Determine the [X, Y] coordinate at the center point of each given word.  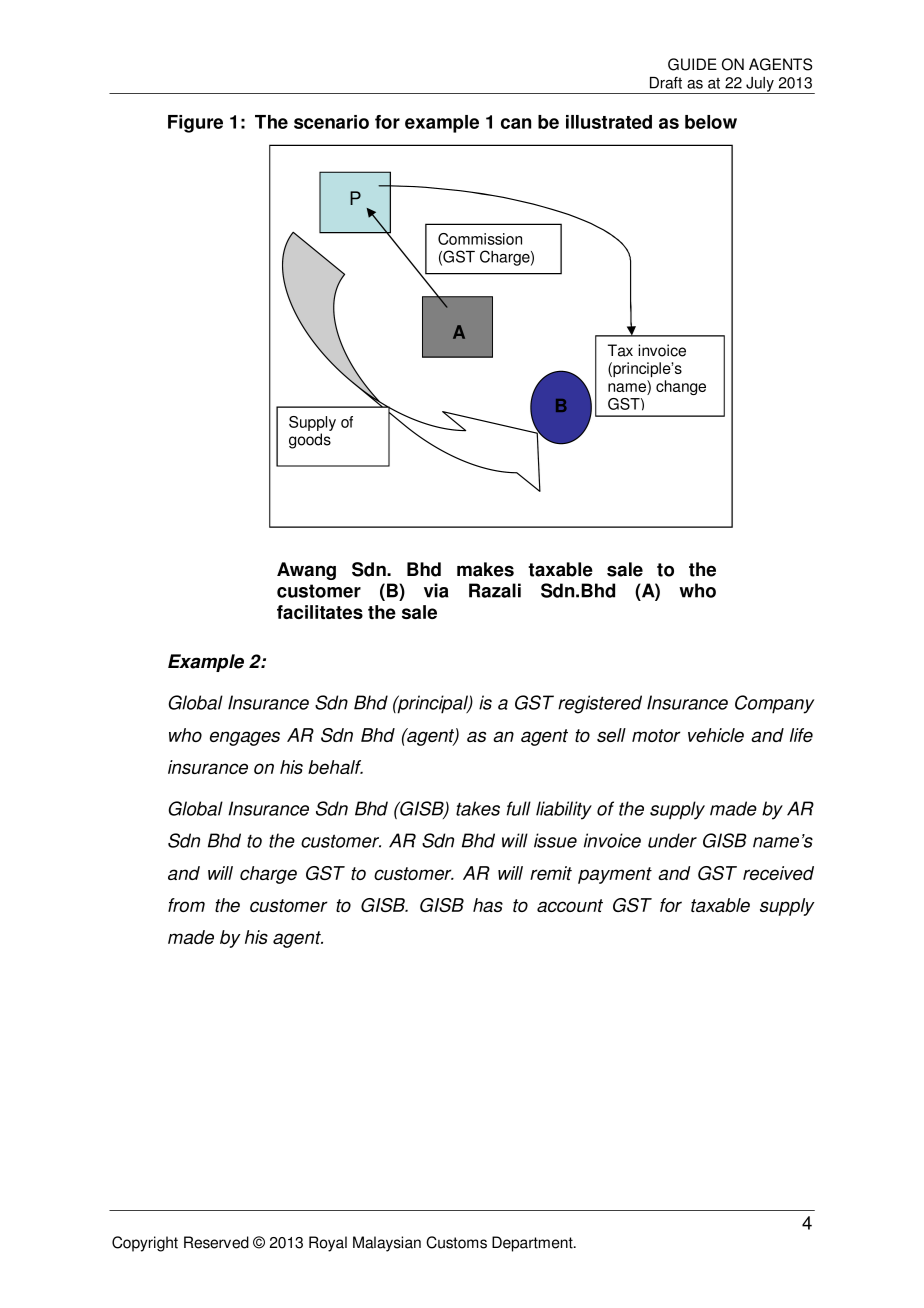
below [711, 122]
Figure [195, 124]
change [681, 387]
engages [245, 738]
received [778, 873]
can [516, 123]
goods [310, 441]
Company [774, 704]
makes [485, 569]
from [186, 905]
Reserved [216, 1242]
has [488, 905]
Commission [480, 239]
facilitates [320, 612]
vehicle [716, 735]
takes [478, 808]
